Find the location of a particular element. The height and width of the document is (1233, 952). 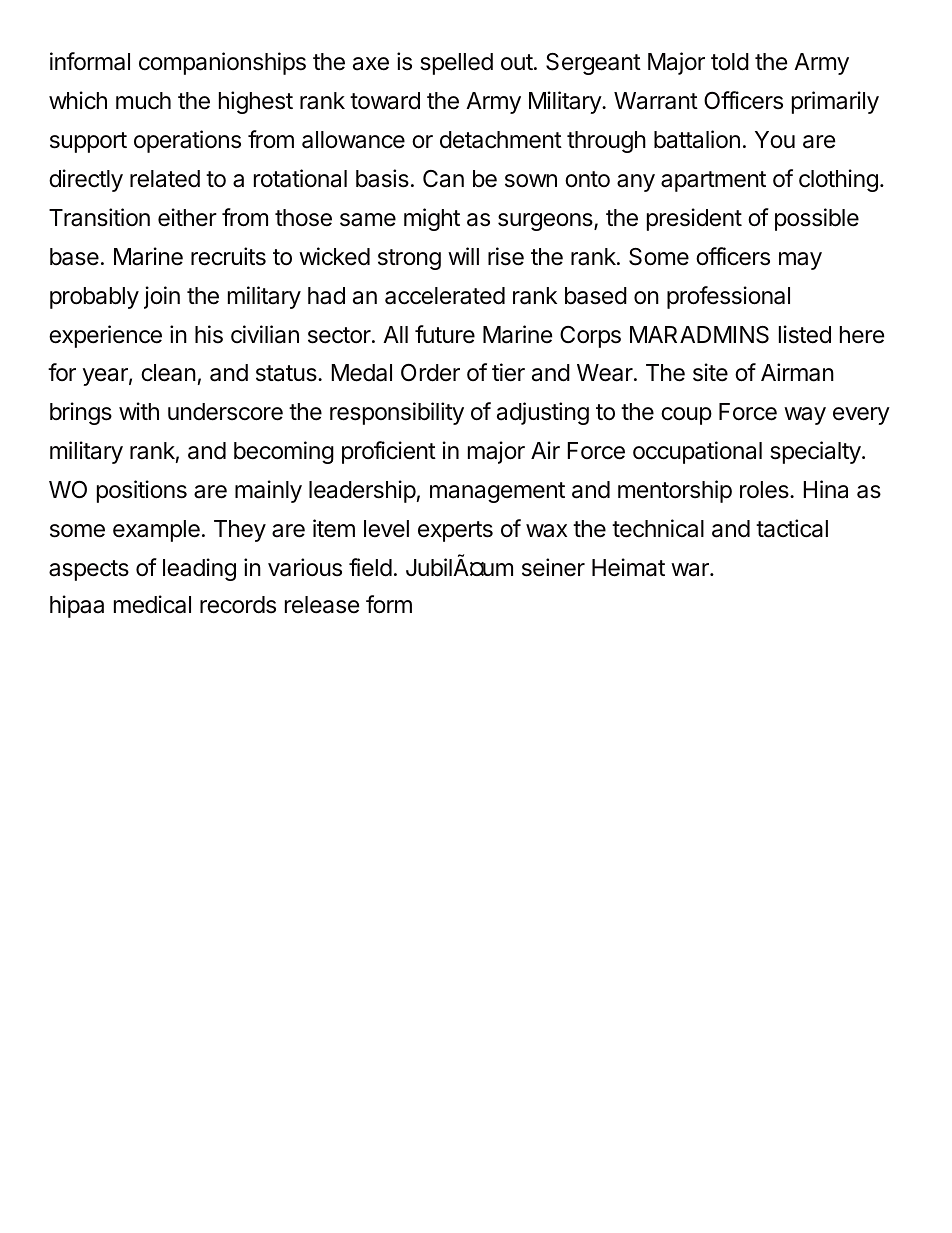

told is located at coordinates (730, 62).
